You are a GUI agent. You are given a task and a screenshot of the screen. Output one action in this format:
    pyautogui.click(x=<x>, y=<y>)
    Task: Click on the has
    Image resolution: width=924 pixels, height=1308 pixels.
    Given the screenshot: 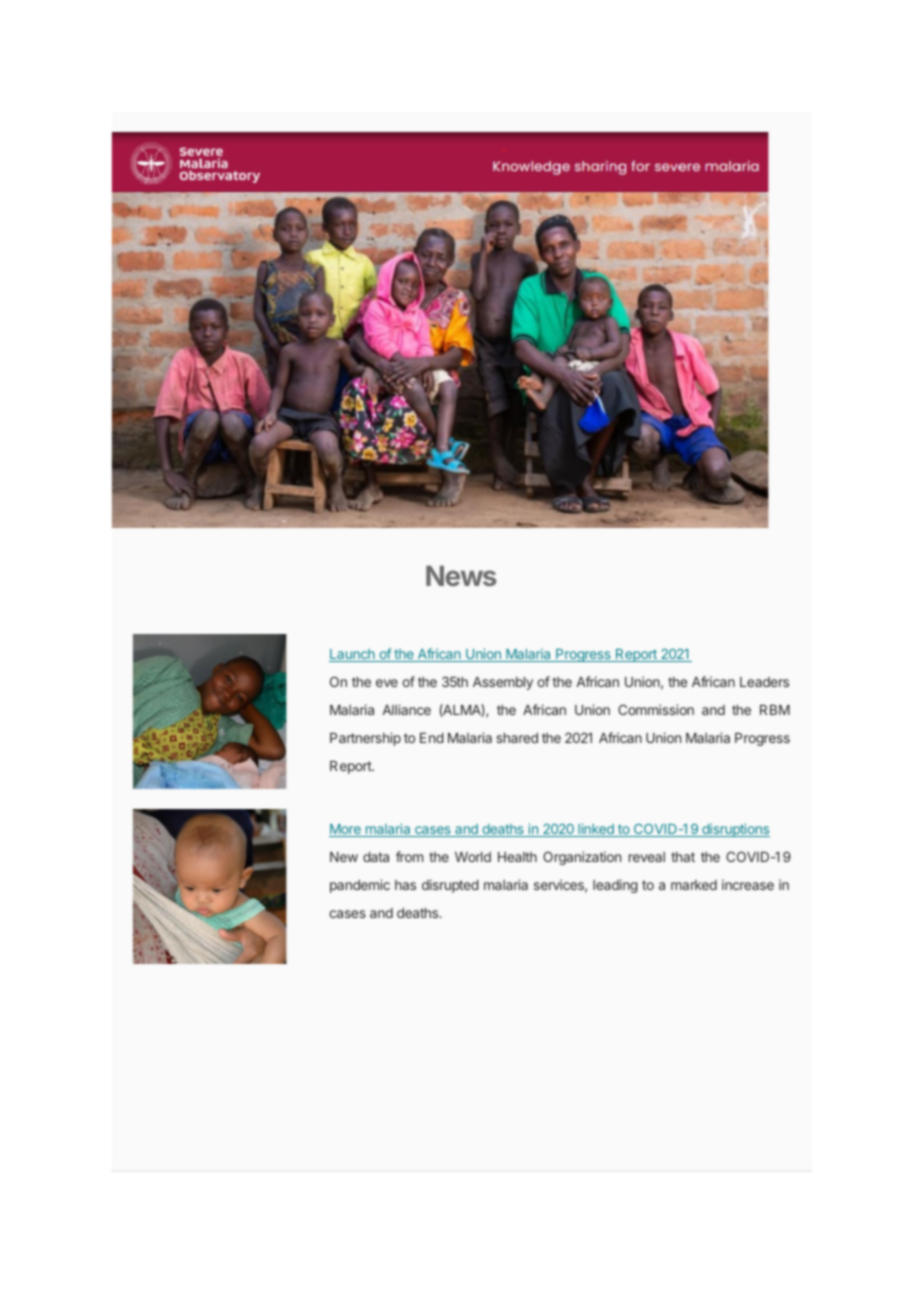 What is the action you would take?
    pyautogui.click(x=405, y=885)
